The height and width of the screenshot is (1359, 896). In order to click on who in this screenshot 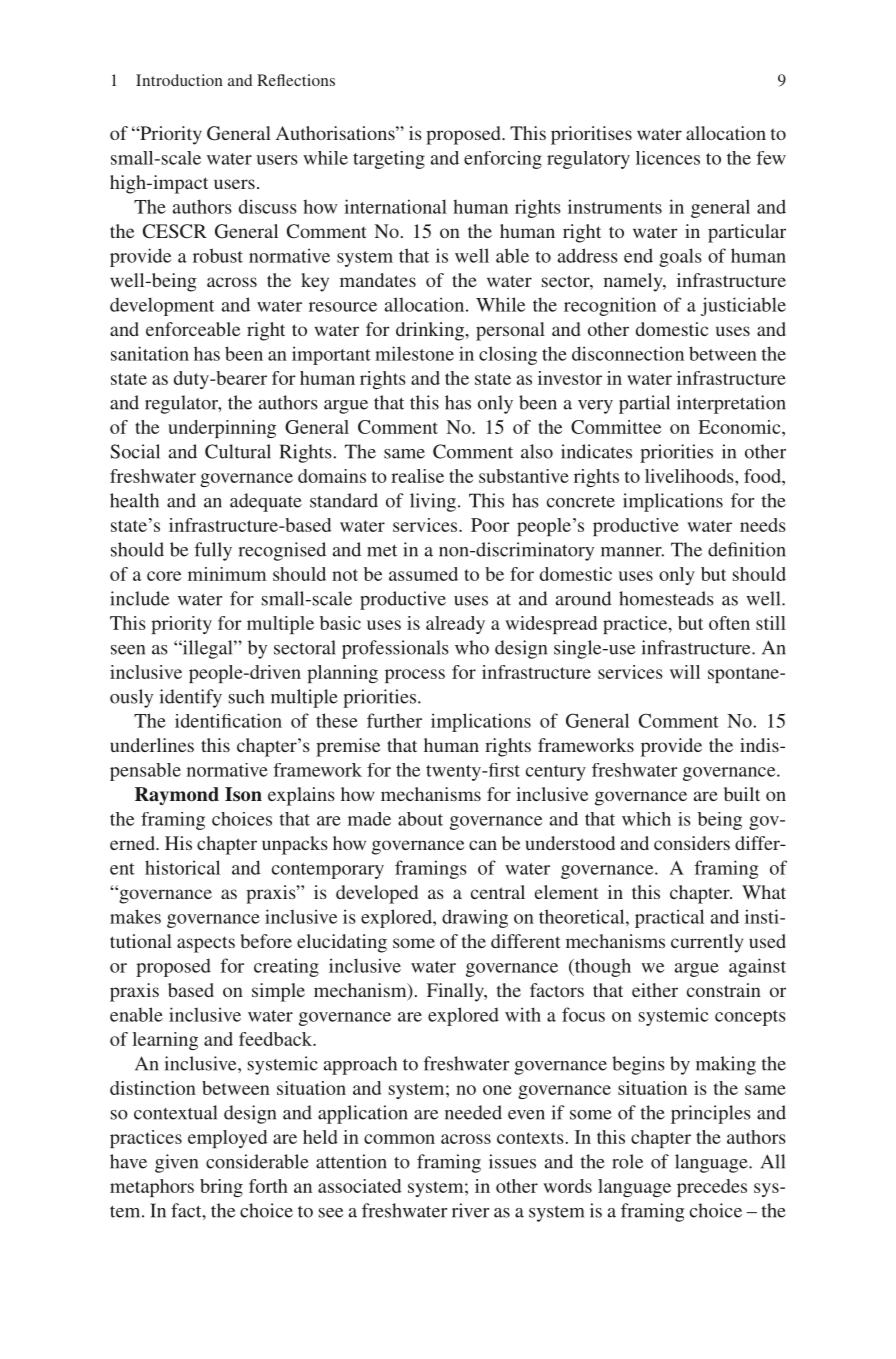, I will do `click(472, 647)`.
